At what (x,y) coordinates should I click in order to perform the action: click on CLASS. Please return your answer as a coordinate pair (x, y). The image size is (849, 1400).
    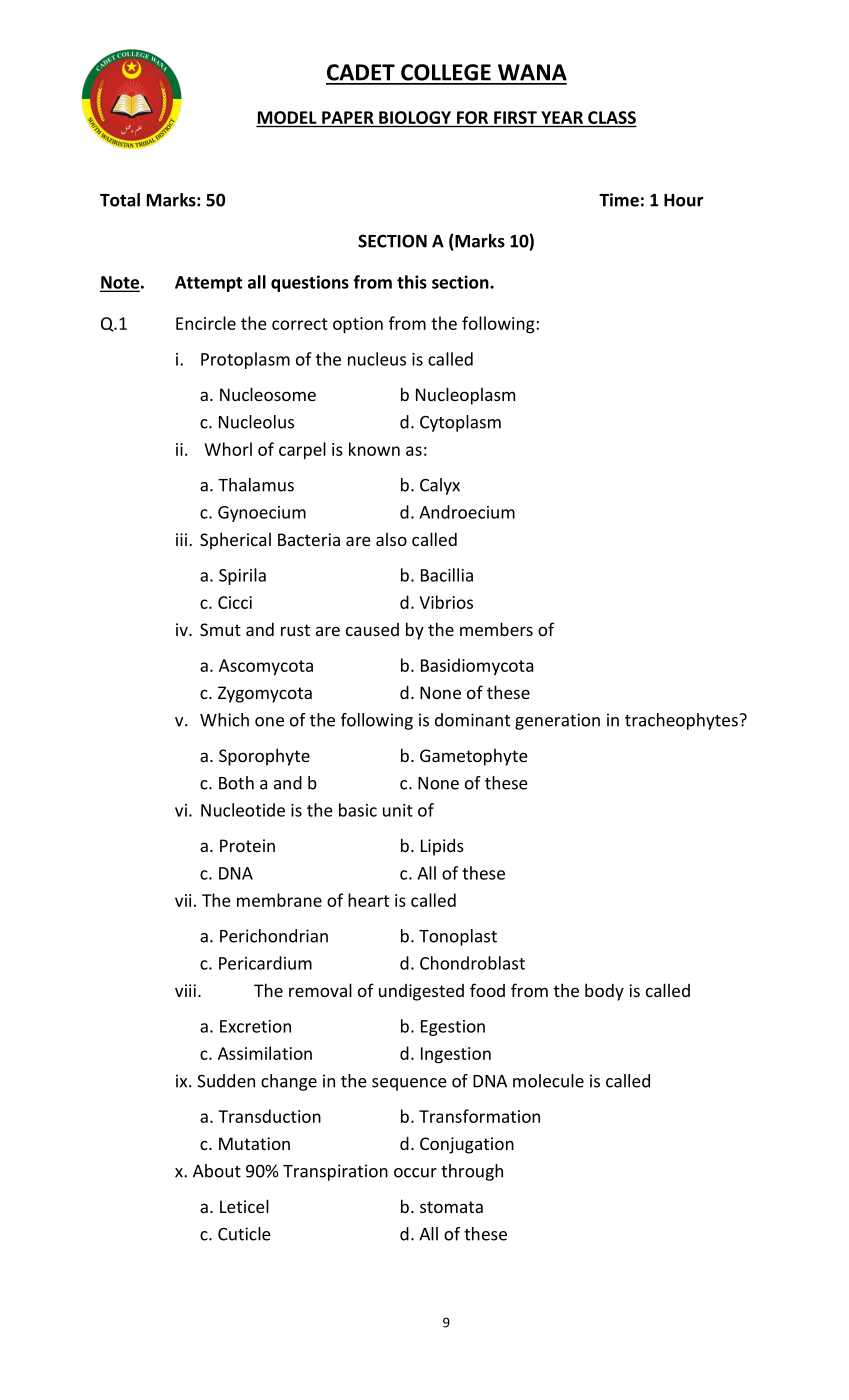
    Looking at the image, I should click on (612, 117).
